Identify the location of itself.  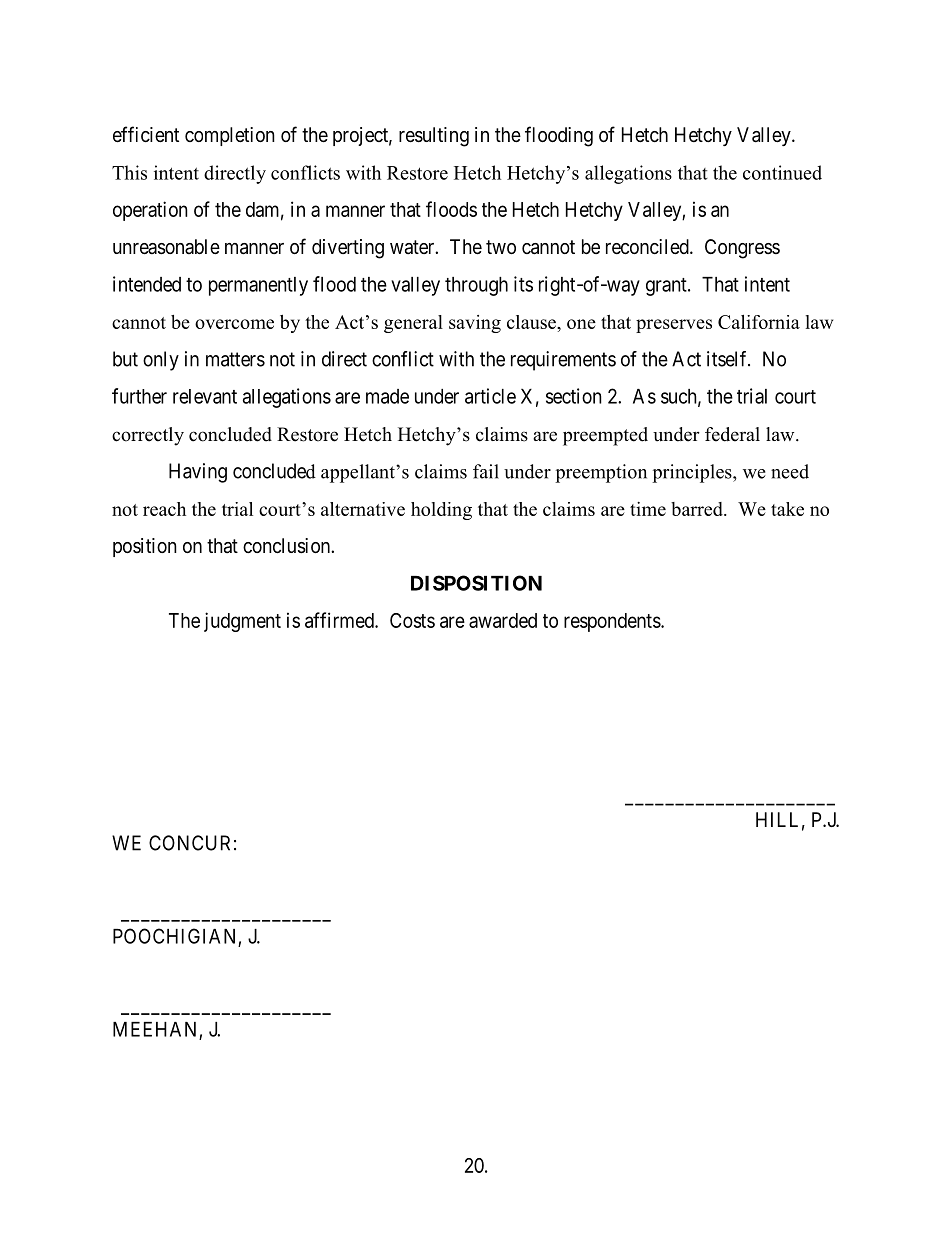
(728, 359).
